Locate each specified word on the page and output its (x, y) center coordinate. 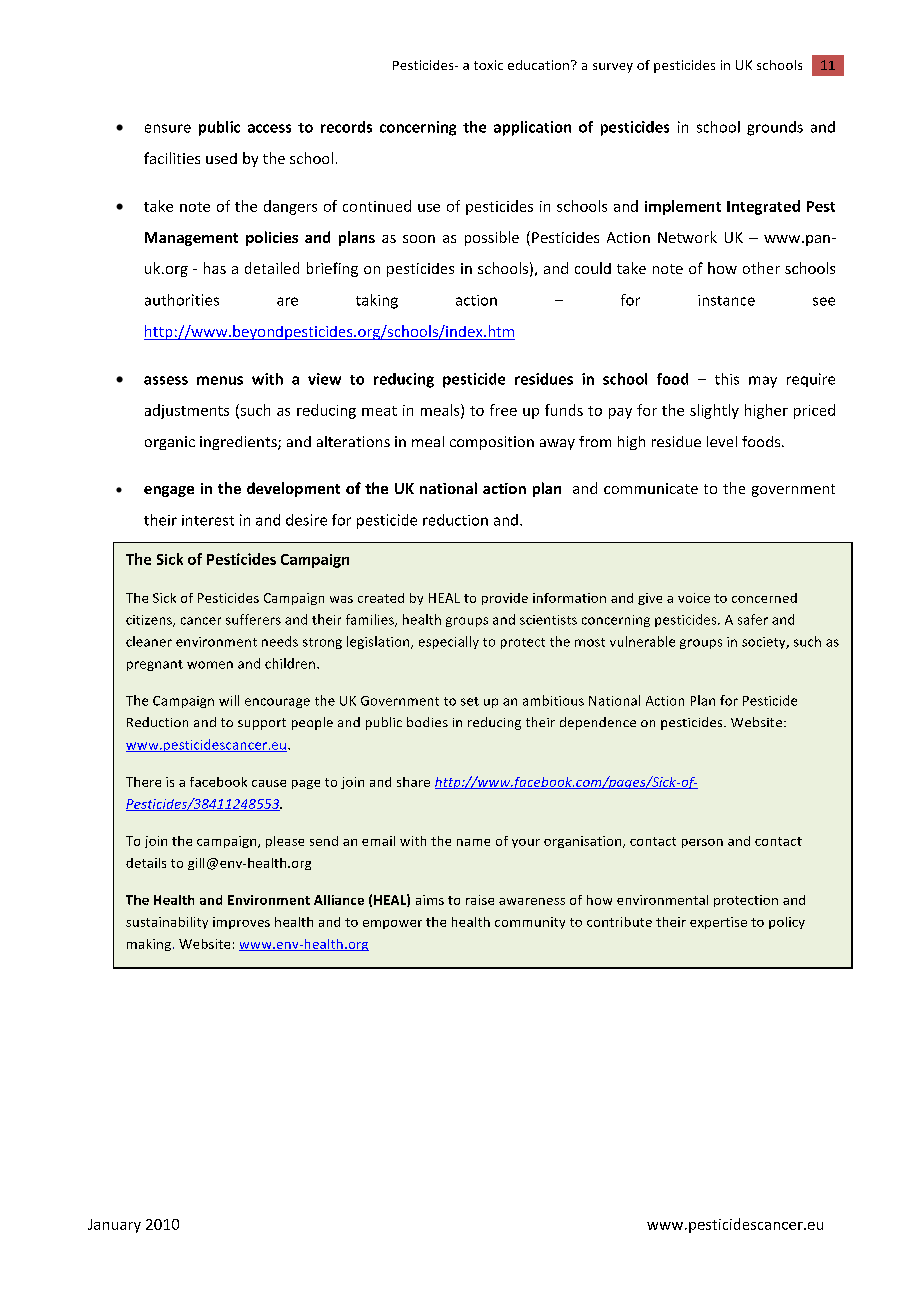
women (210, 665)
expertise (718, 923)
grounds (775, 128)
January (114, 1226)
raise (480, 900)
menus (220, 380)
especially (449, 642)
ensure (168, 128)
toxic (488, 65)
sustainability (167, 923)
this (727, 379)
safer (753, 619)
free (503, 410)
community (530, 923)
